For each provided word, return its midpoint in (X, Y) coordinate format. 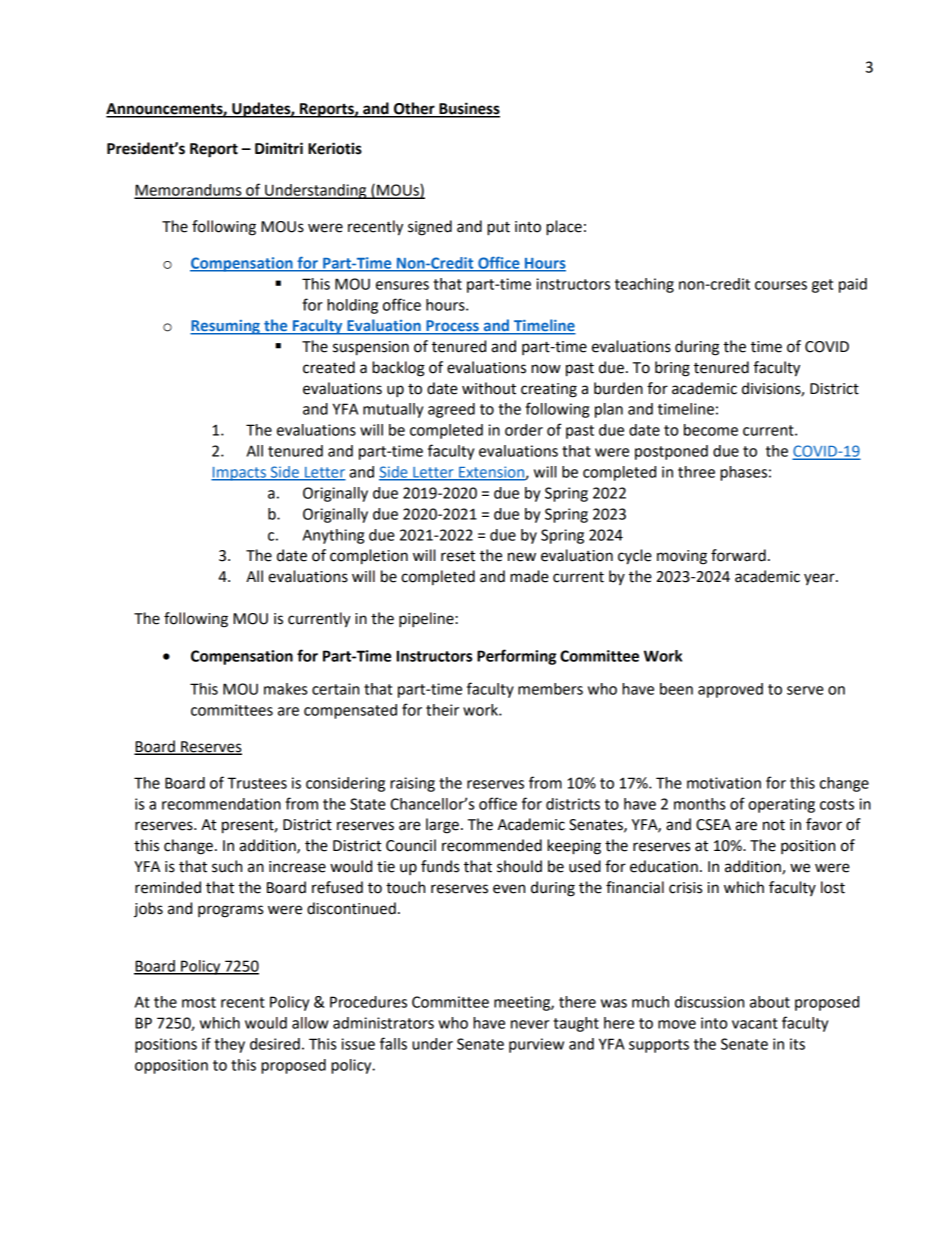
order (524, 430)
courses (781, 285)
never (530, 1024)
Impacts (239, 474)
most (199, 1002)
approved (730, 690)
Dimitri (279, 148)
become (711, 430)
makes (285, 689)
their (442, 710)
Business (468, 109)
